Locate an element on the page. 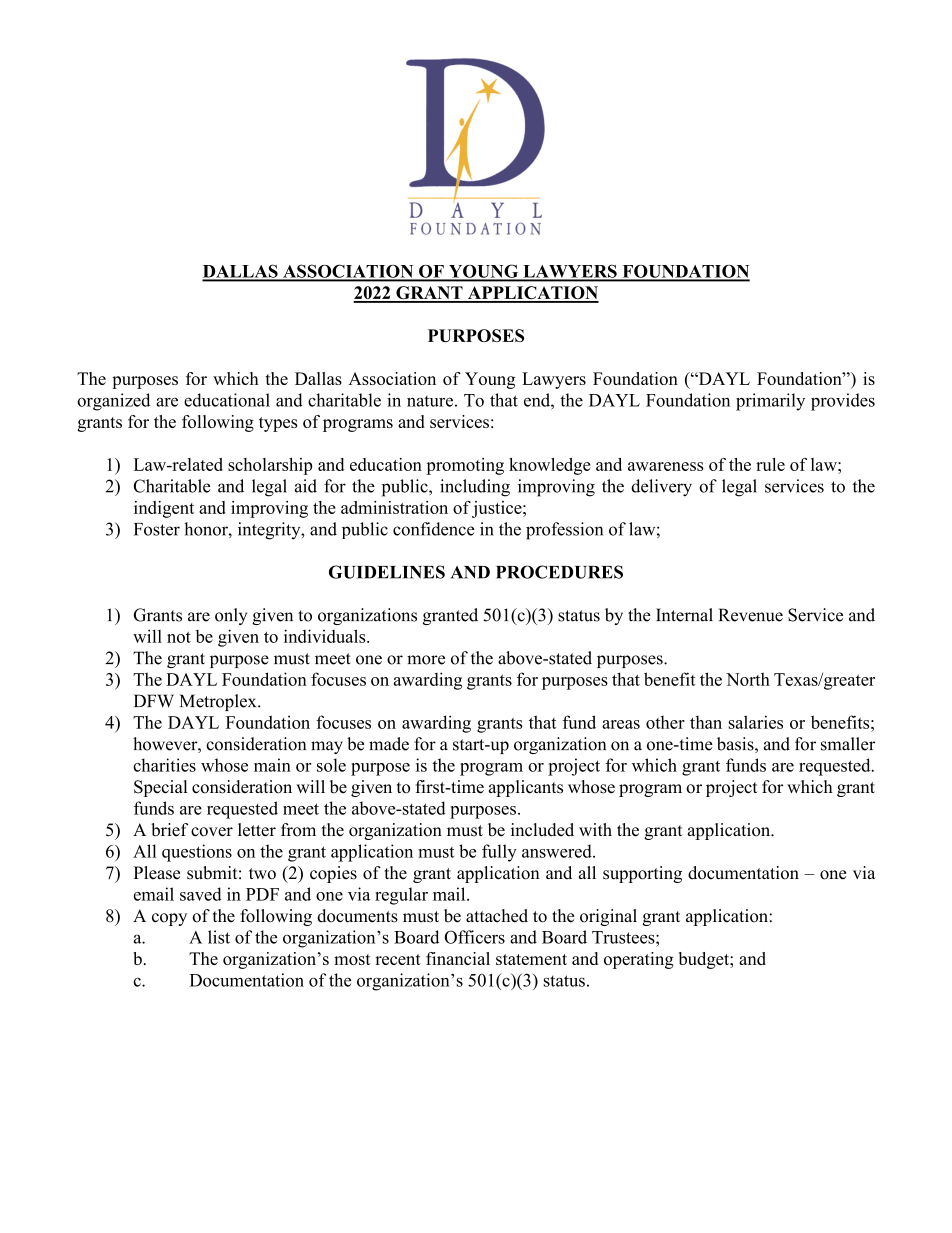 The image size is (952, 1233). list is located at coordinates (219, 937).
